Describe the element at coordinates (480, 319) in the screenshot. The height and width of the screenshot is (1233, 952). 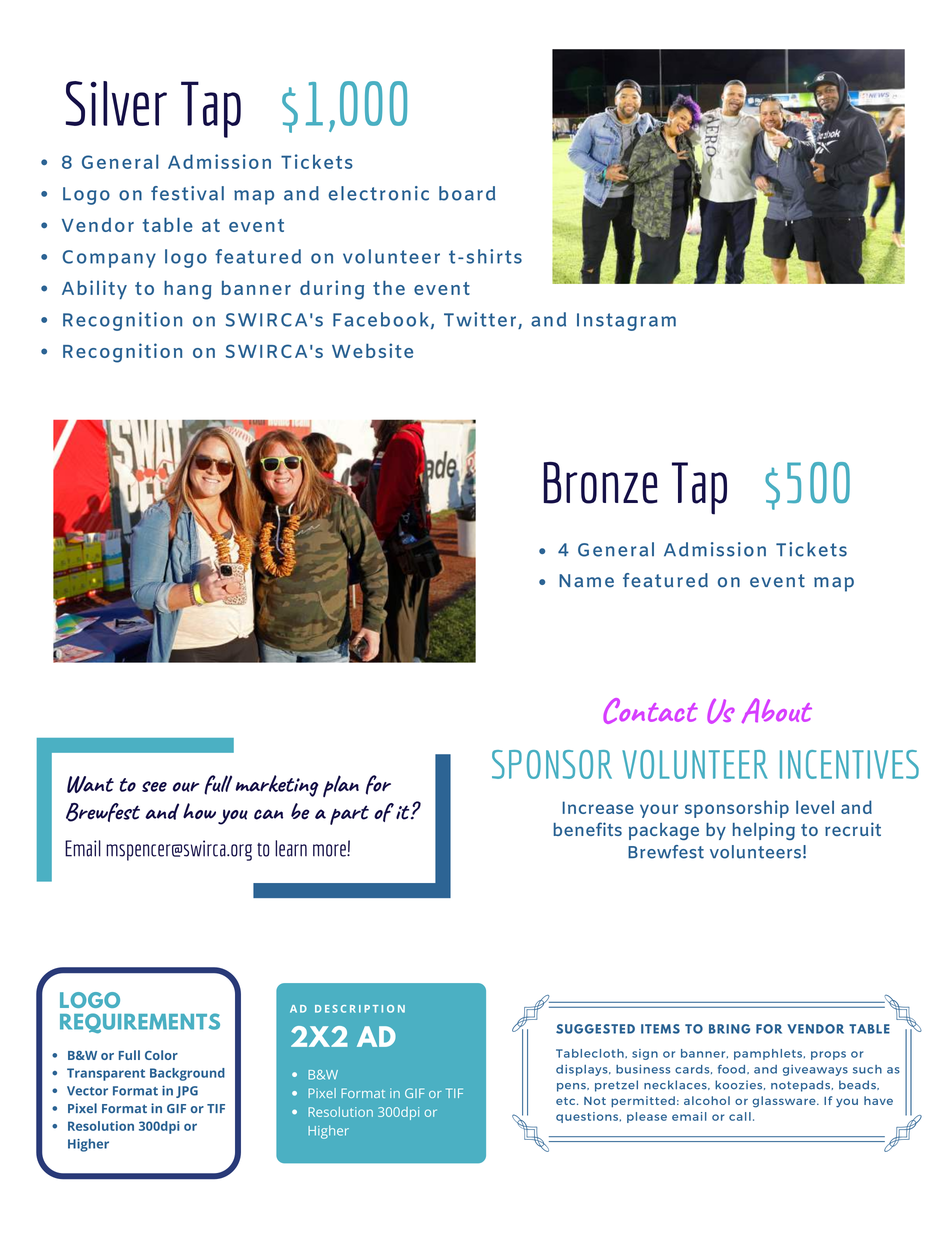
I see `Twitter` at that location.
